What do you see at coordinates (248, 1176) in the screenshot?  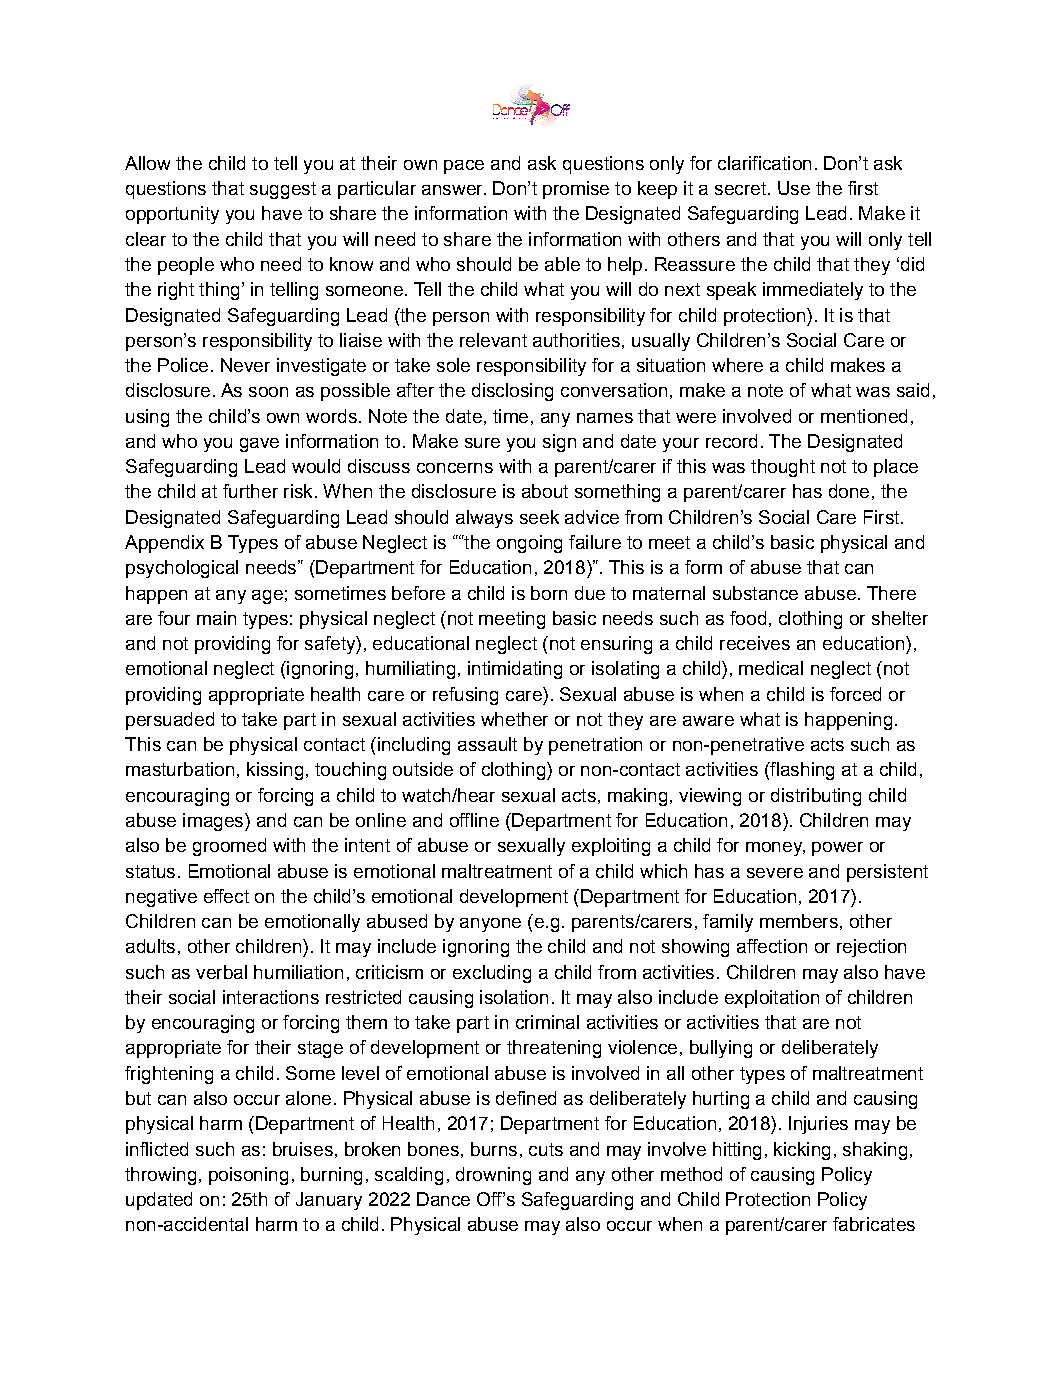 I see `poisoning` at bounding box center [248, 1176].
